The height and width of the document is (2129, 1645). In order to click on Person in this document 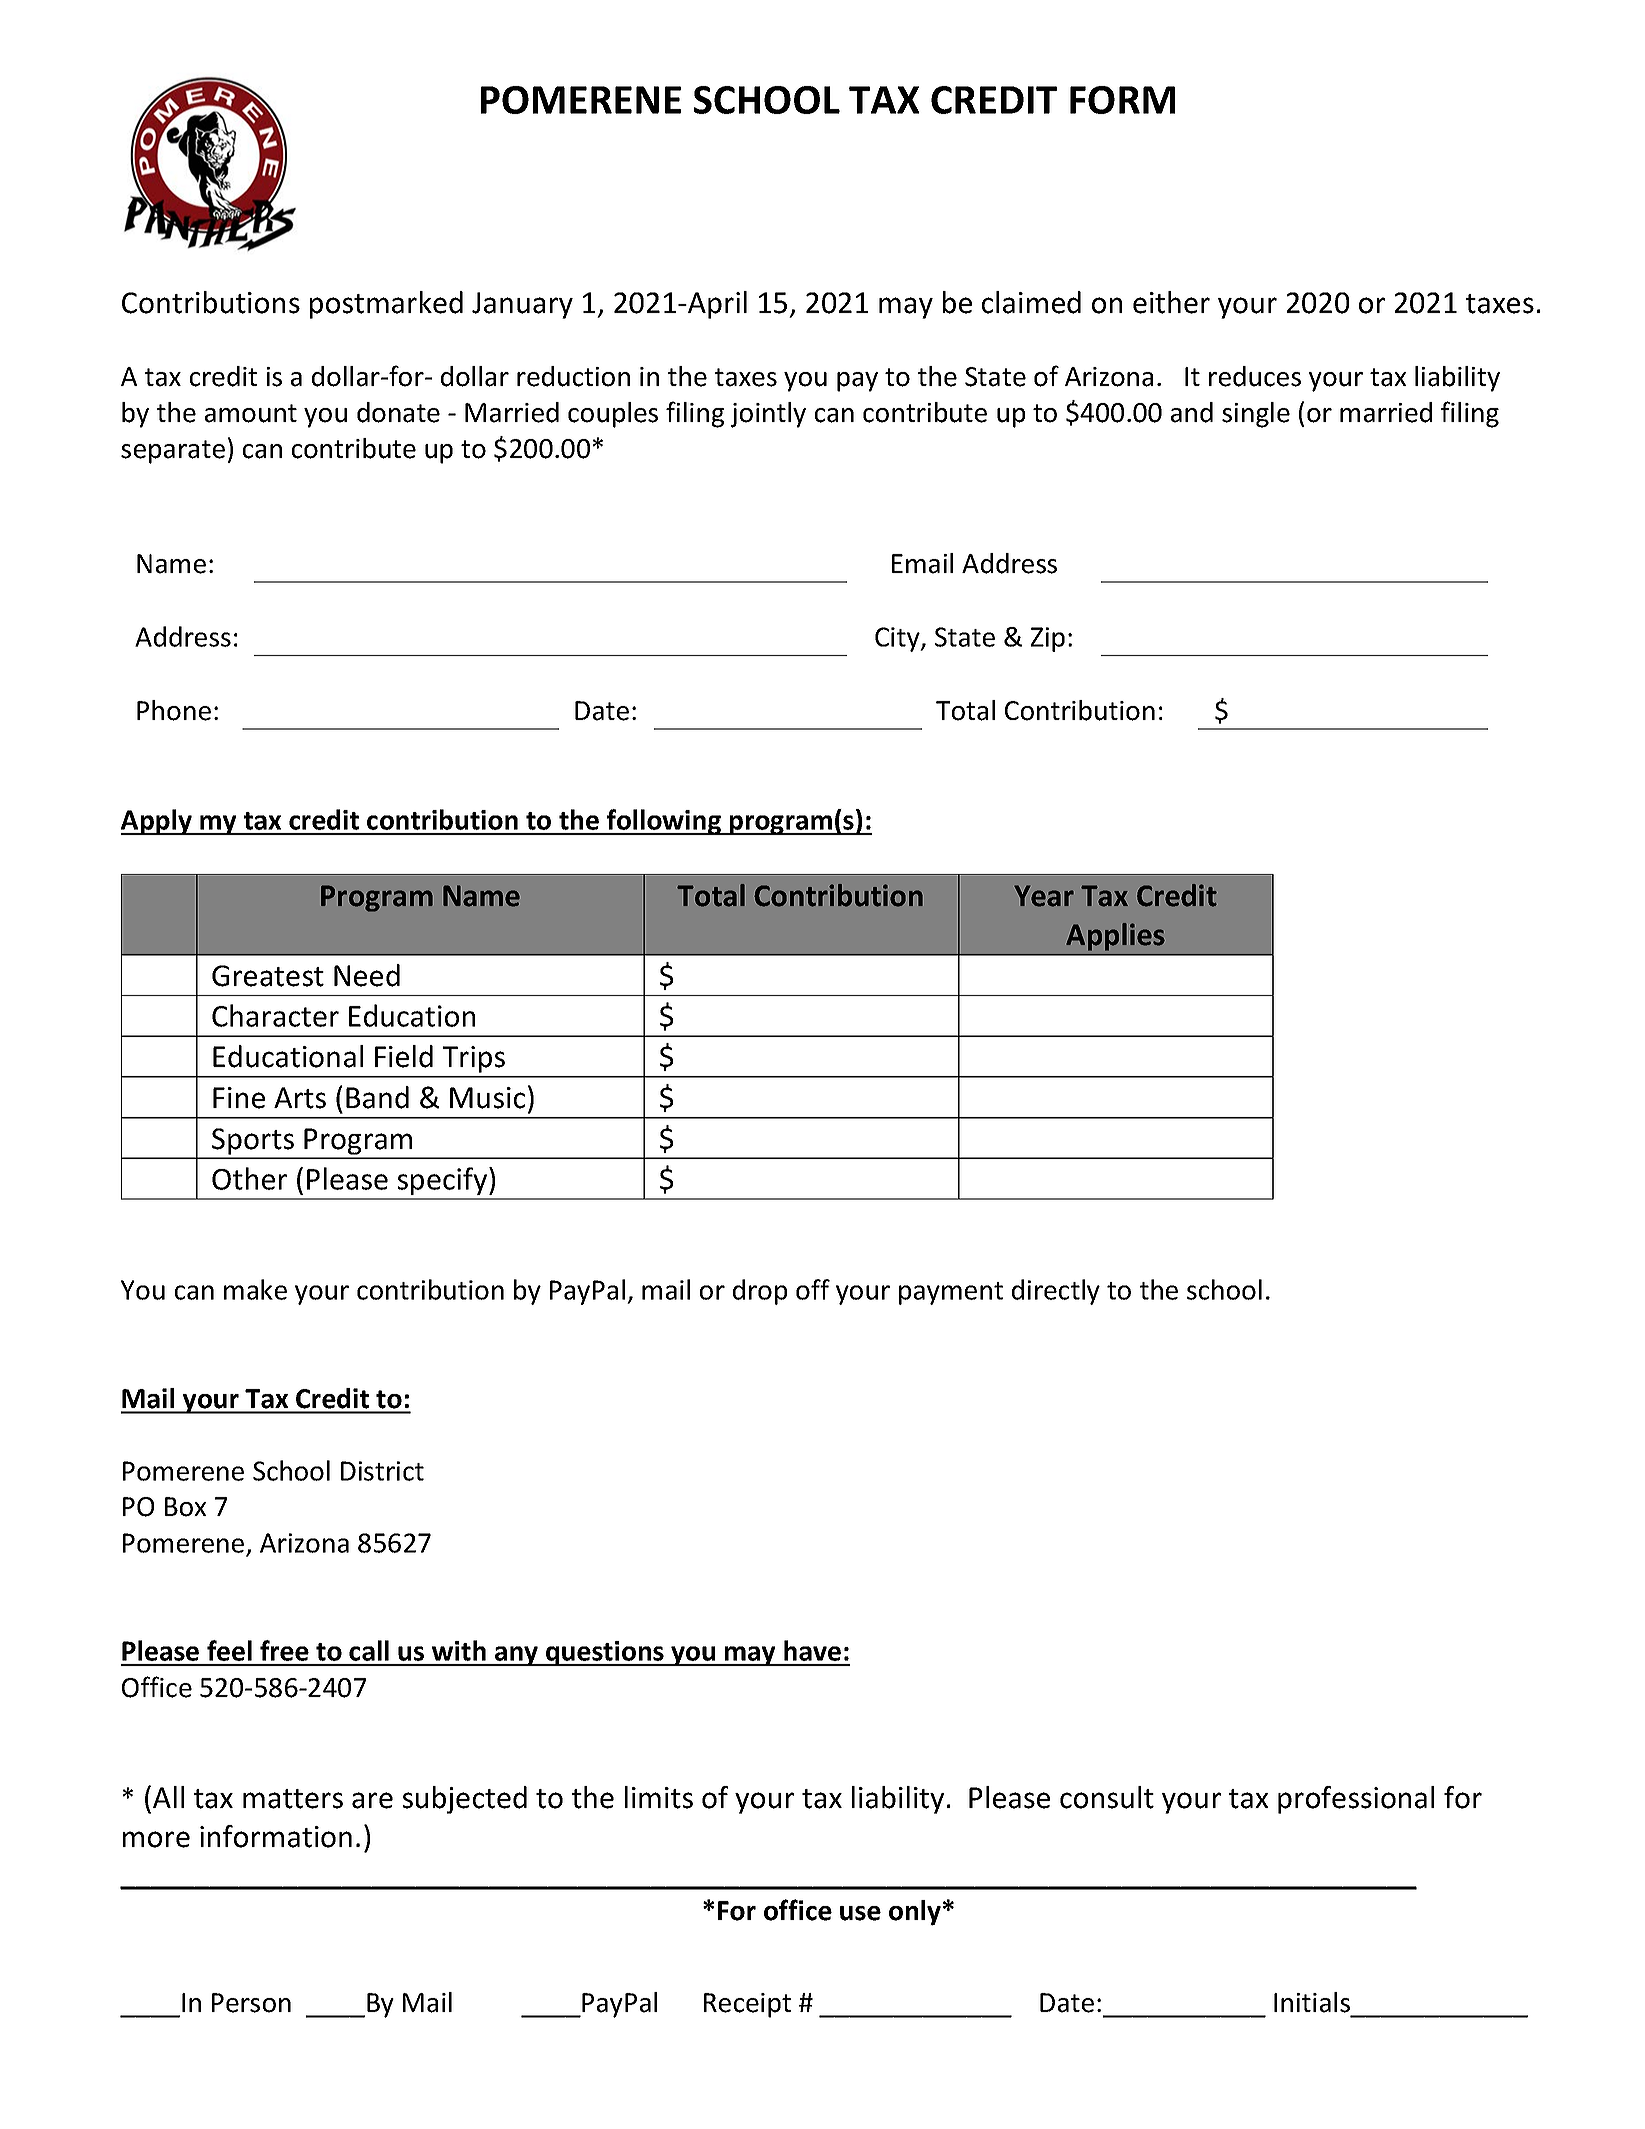, I will do `click(251, 2003)`.
